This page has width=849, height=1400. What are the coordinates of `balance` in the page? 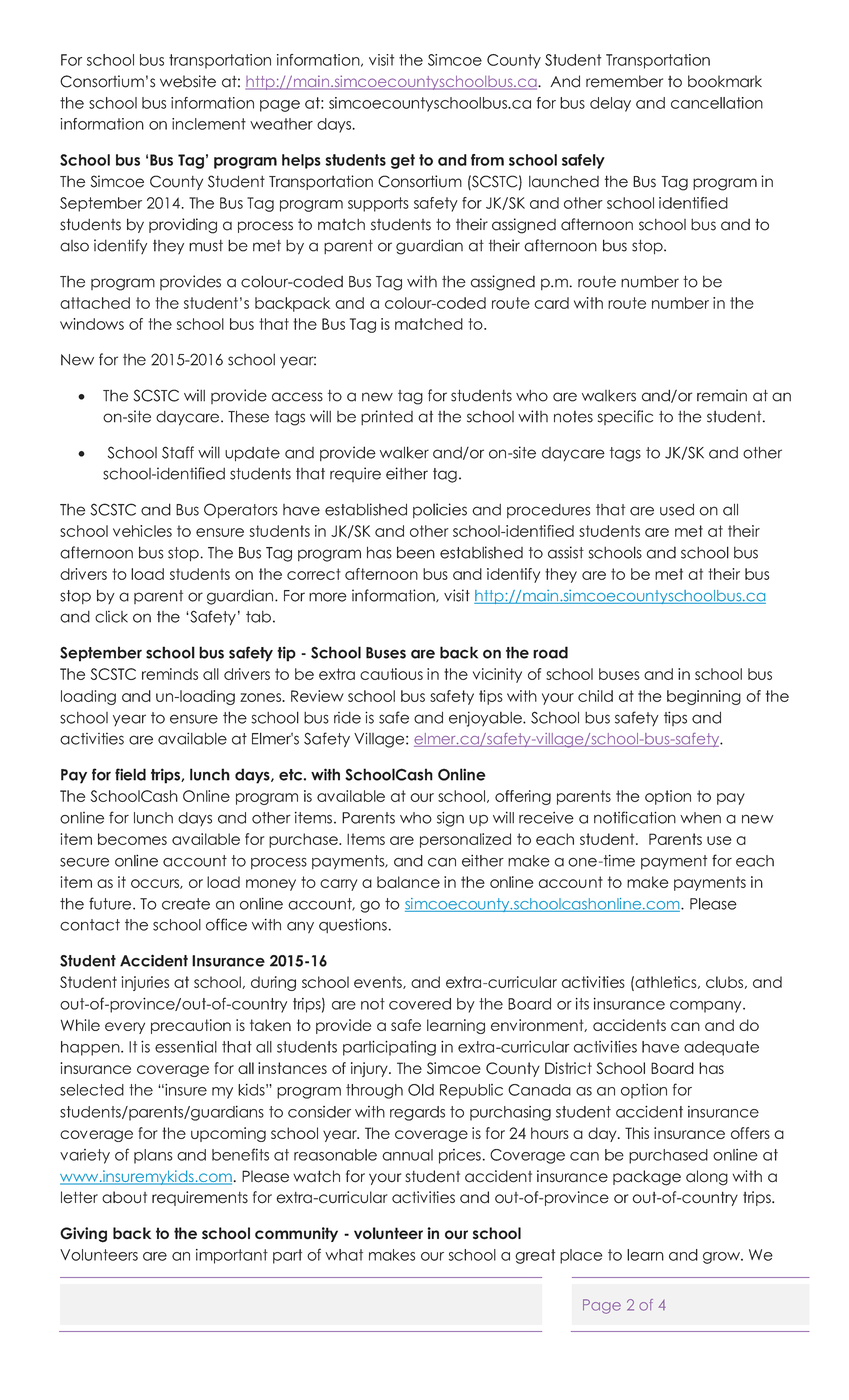 It's located at (408, 882).
